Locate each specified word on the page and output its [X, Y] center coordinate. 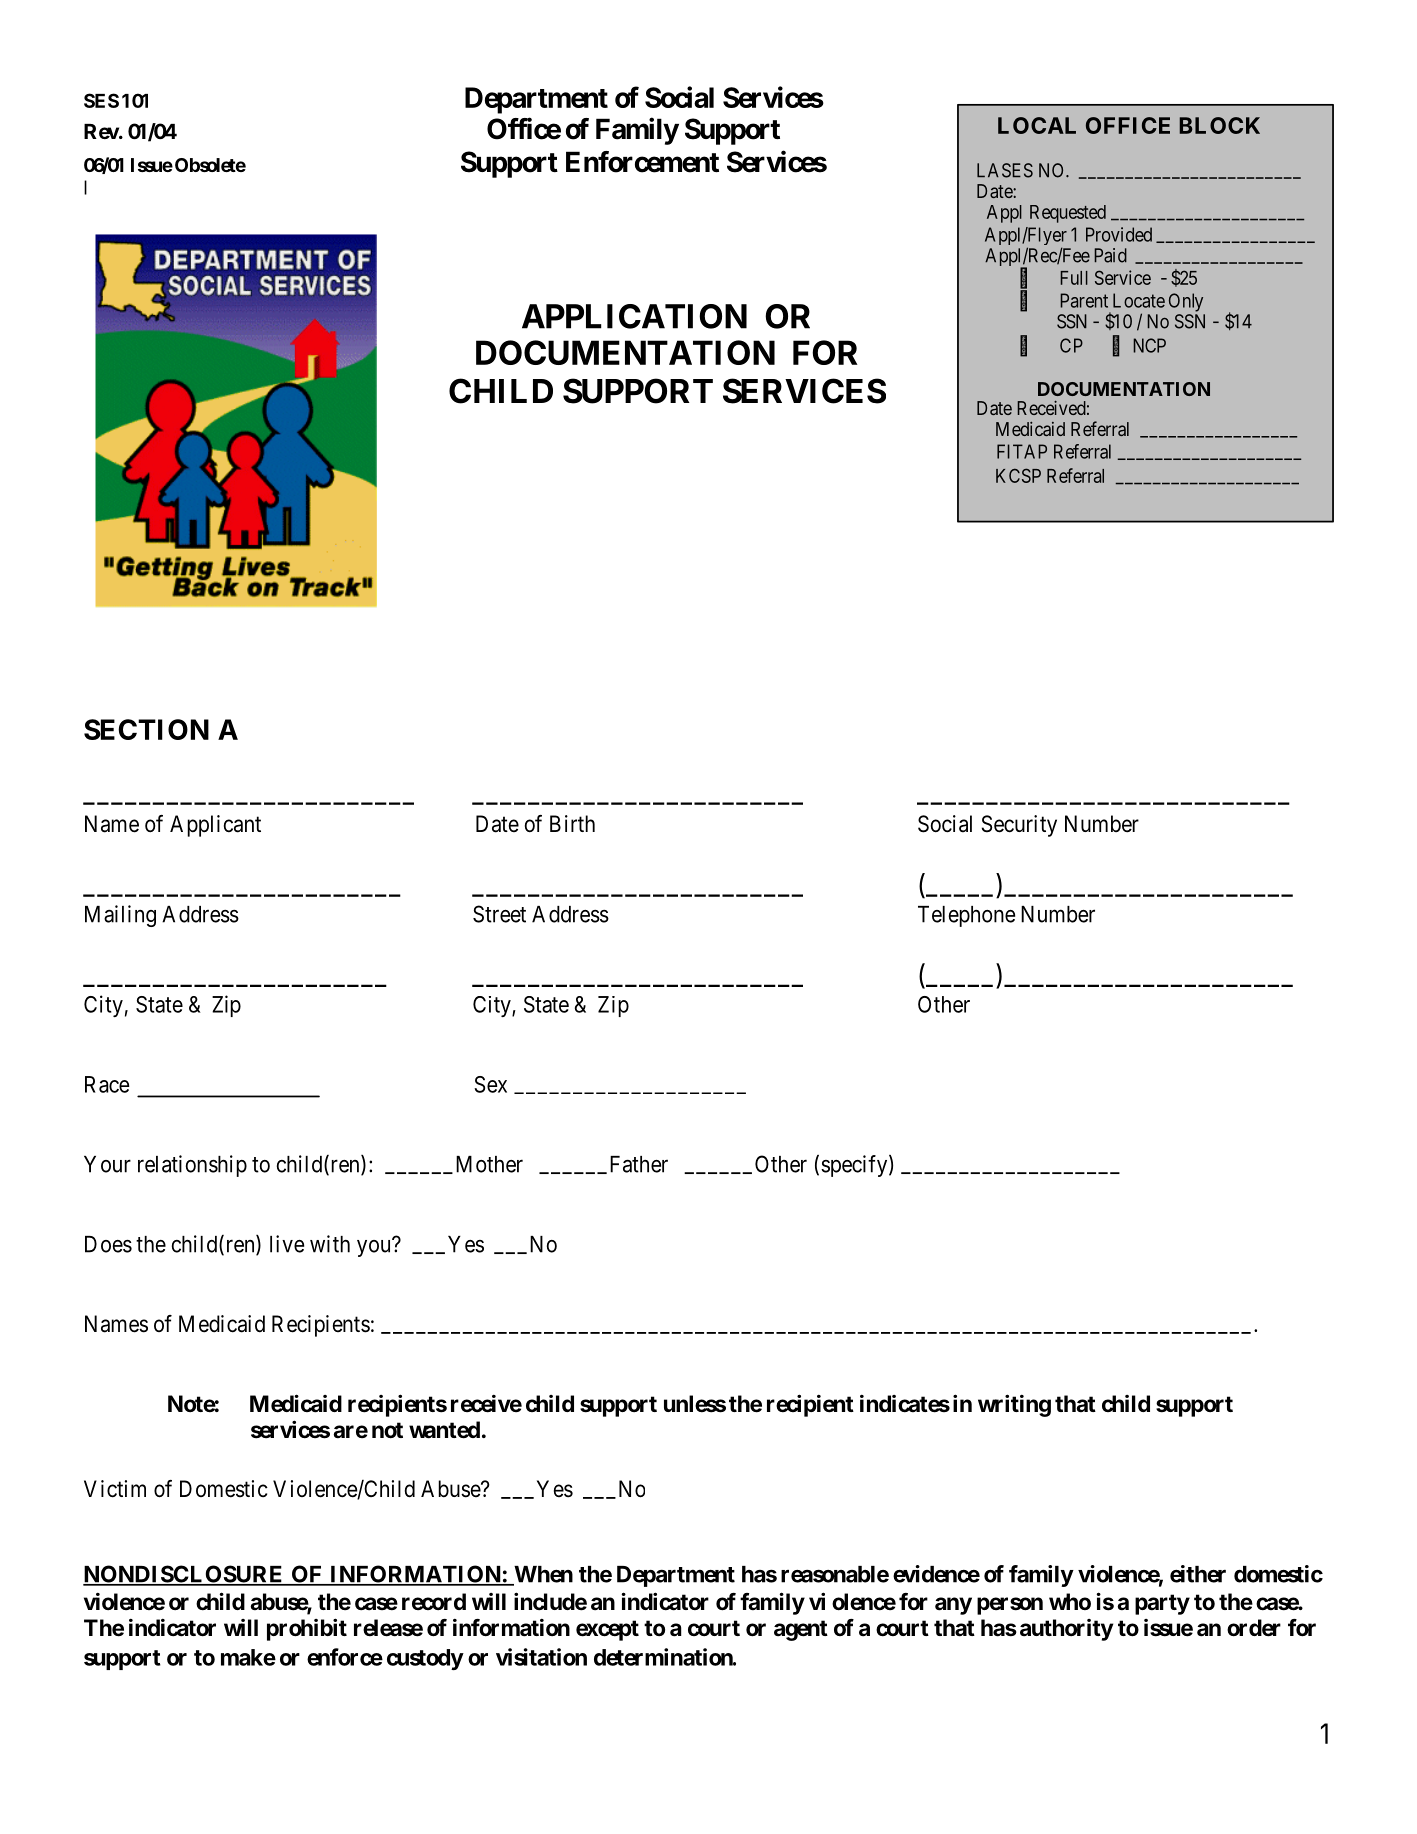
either [1198, 1574]
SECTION [146, 729]
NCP [1149, 345]
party [1162, 1604]
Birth [572, 823]
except [607, 1630]
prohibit [307, 1629]
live [287, 1244]
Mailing [120, 916]
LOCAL [1037, 125]
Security [1019, 826]
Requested [1068, 214]
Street [499, 914]
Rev [102, 131]
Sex [490, 1084]
